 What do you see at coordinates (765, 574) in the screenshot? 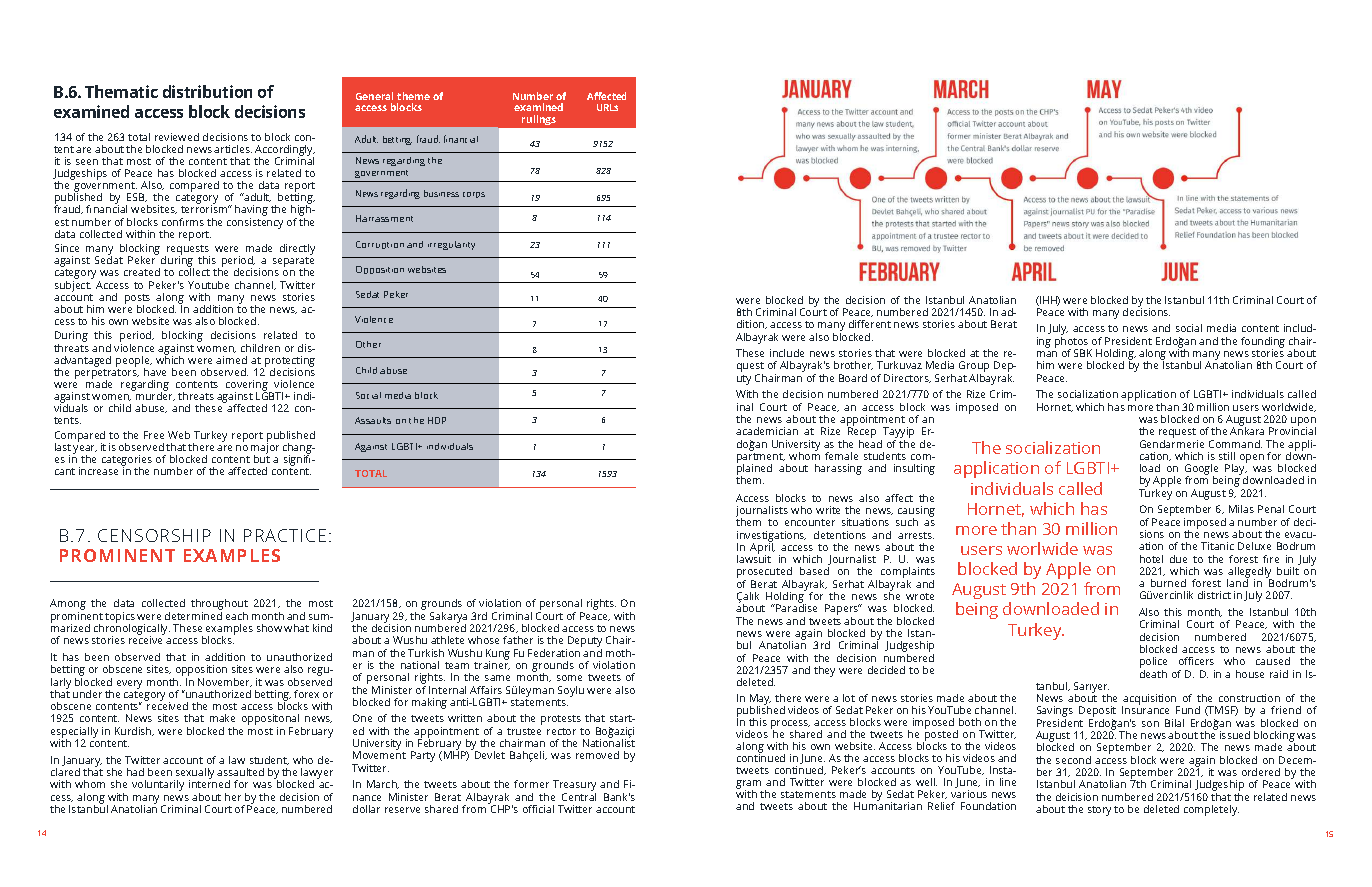
I see `prosecuted` at bounding box center [765, 574].
